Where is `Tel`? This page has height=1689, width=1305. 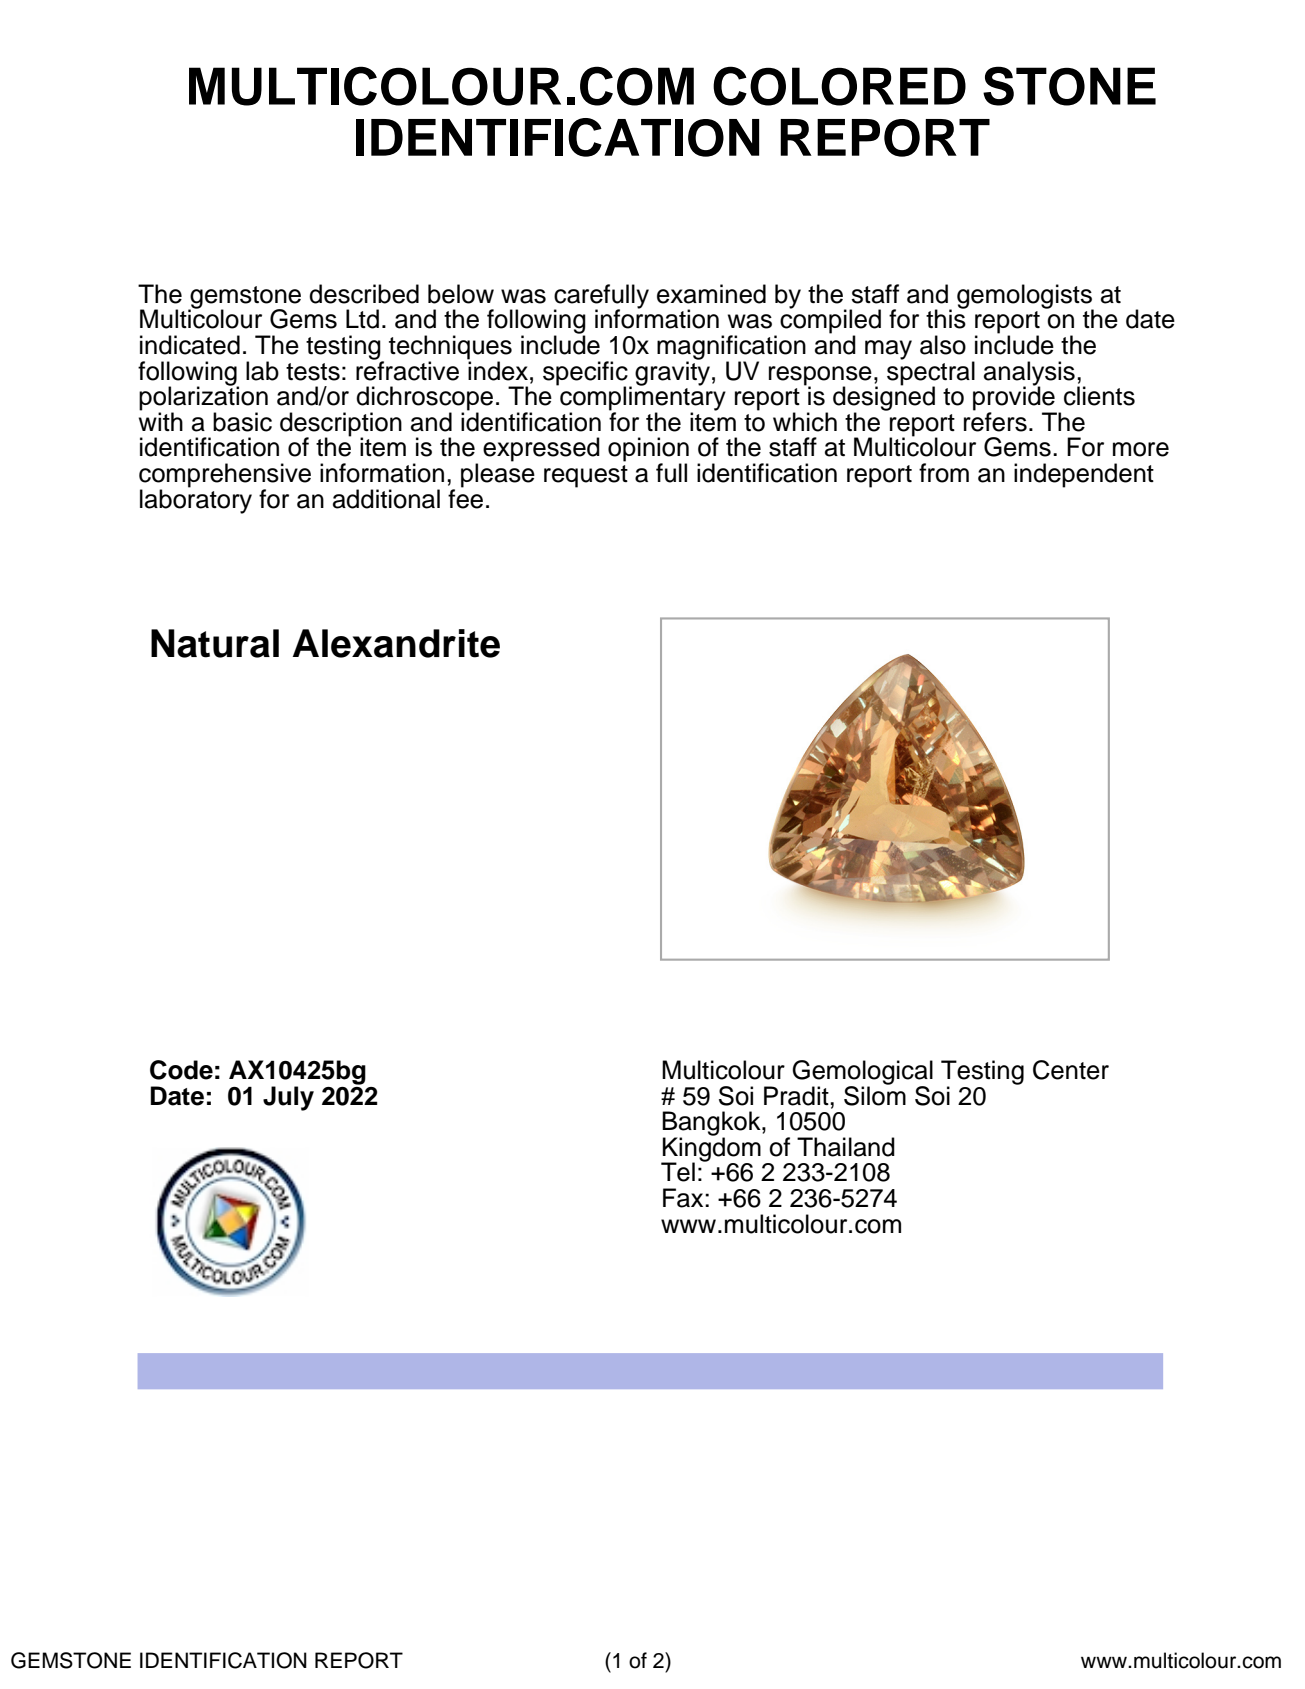
Tel is located at coordinates (678, 1172).
